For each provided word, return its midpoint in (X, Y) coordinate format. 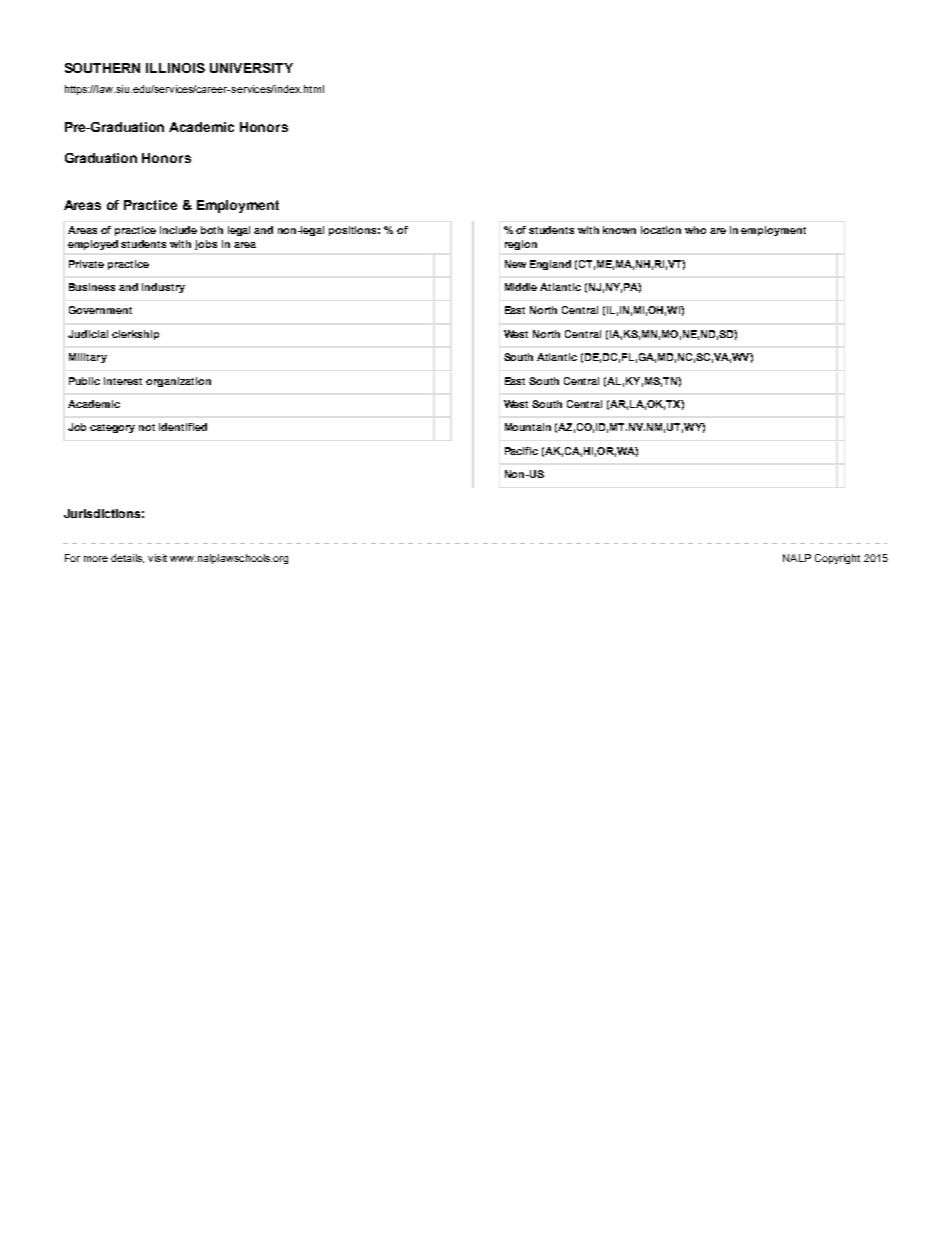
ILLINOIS (175, 68)
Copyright (837, 559)
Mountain (528, 427)
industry (163, 288)
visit (157, 558)
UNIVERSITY (251, 68)
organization (178, 382)
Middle (521, 287)
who (695, 230)
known (619, 230)
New (515, 264)
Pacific (521, 451)
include (178, 230)
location (661, 230)
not (147, 427)
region (521, 245)
